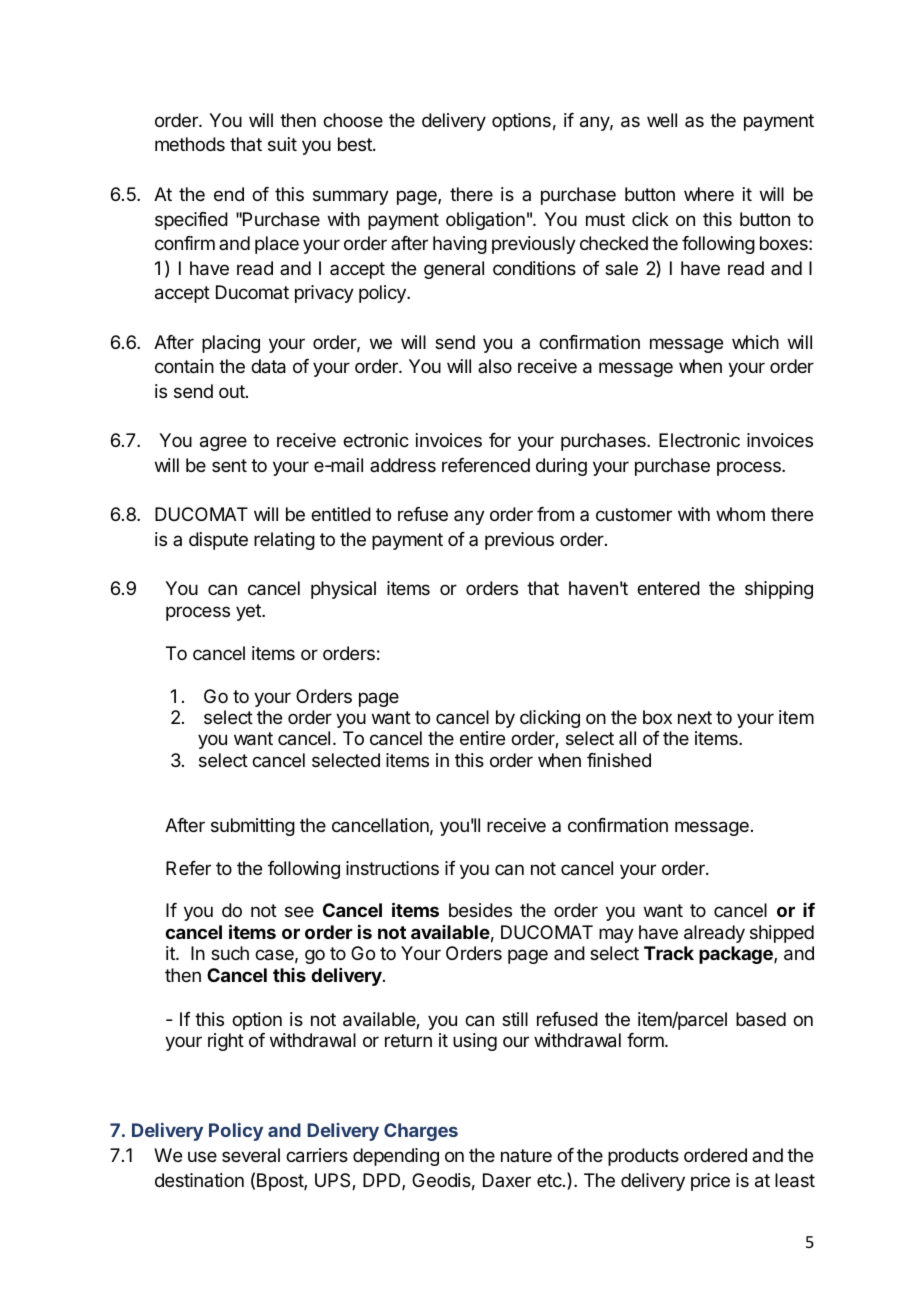  I want to click on entire, so click(482, 738).
